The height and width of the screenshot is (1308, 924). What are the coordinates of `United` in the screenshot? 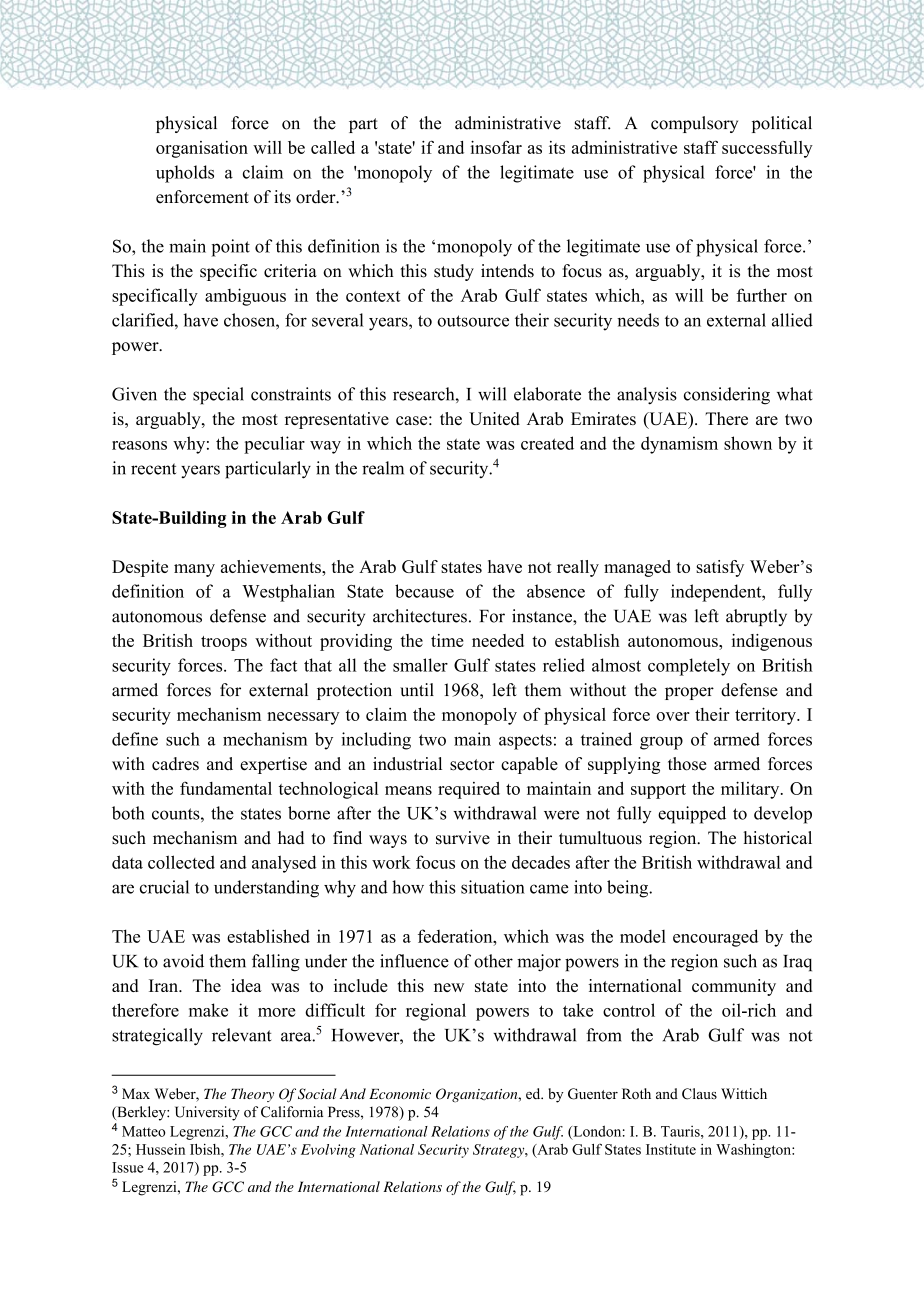 It's located at (494, 419).
